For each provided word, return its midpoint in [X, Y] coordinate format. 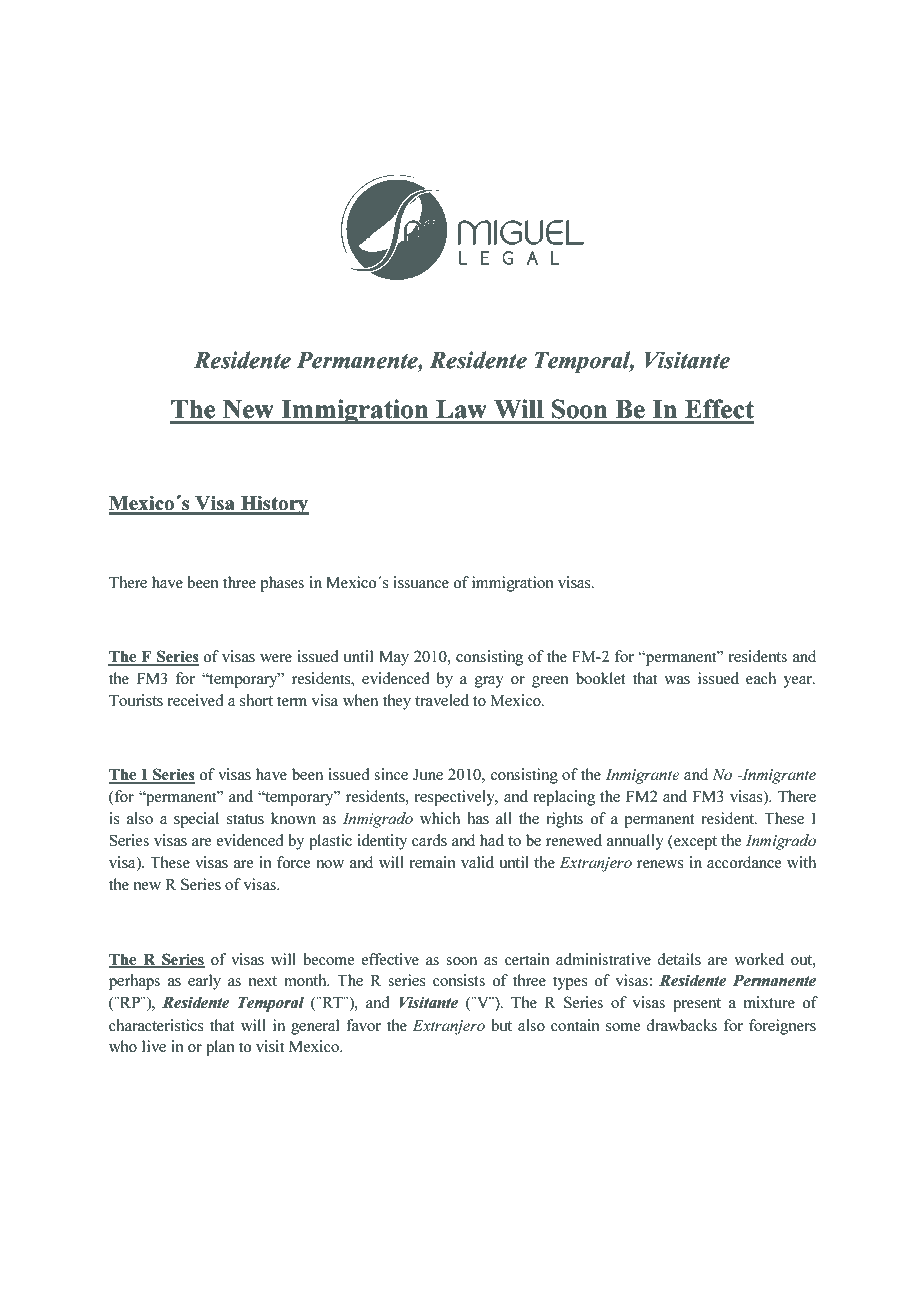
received [195, 700]
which [440, 818]
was [677, 680]
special [196, 820]
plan [220, 1048]
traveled [442, 700]
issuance [421, 582]
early [204, 982]
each [761, 678]
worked [759, 959]
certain [527, 959]
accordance [744, 862]
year [798, 682]
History [274, 505]
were [276, 658]
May [394, 658]
